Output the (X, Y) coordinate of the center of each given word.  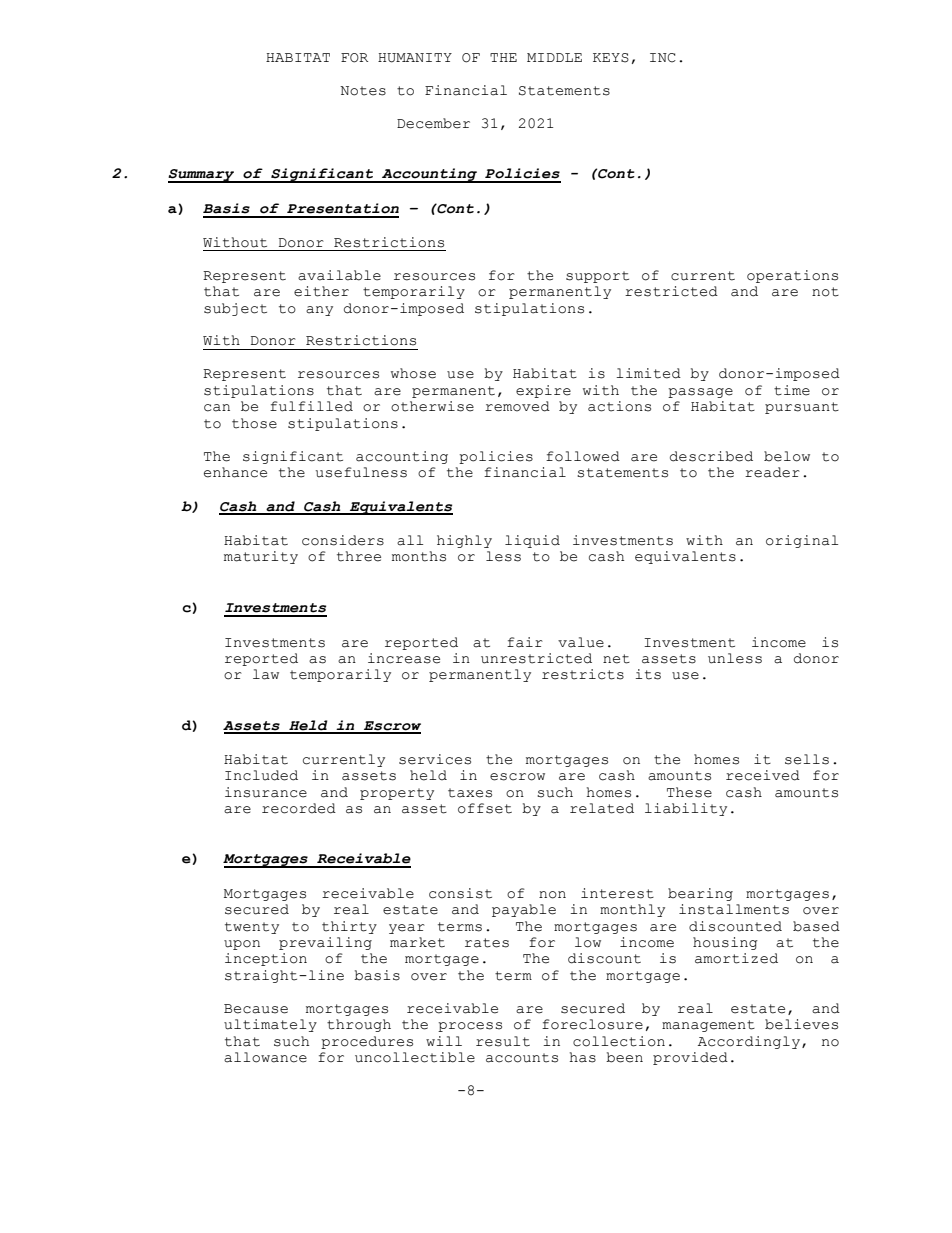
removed (517, 406)
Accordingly (750, 1042)
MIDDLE (554, 57)
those (254, 423)
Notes (363, 91)
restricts (583, 674)
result (503, 1041)
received (763, 775)
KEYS (611, 58)
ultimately (270, 1025)
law (266, 674)
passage (700, 393)
